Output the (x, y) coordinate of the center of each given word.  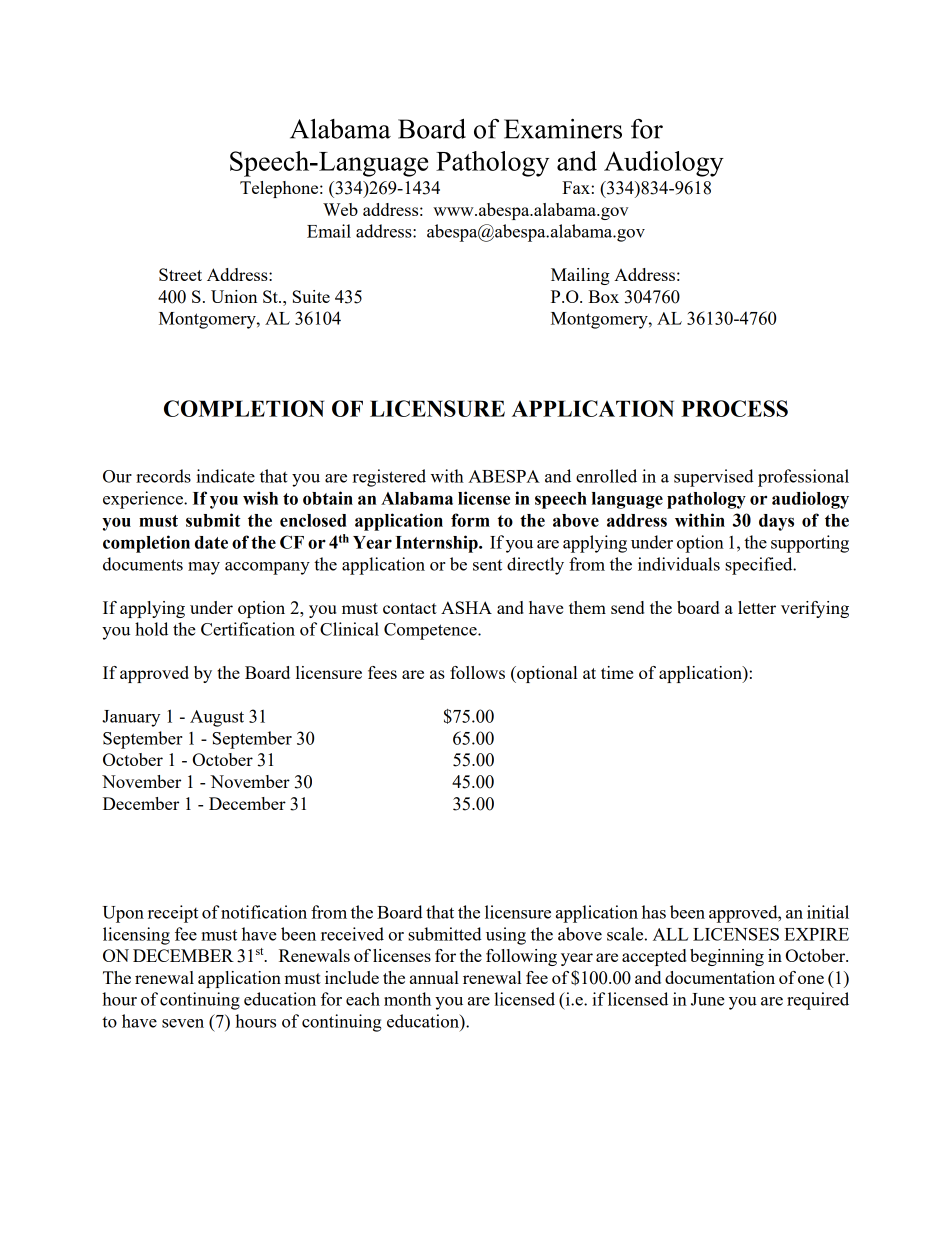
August (217, 718)
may (204, 568)
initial (828, 912)
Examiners (563, 129)
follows (477, 672)
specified (760, 566)
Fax (576, 187)
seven (183, 1023)
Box (603, 296)
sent (487, 565)
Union (234, 296)
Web (340, 209)
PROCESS (734, 408)
